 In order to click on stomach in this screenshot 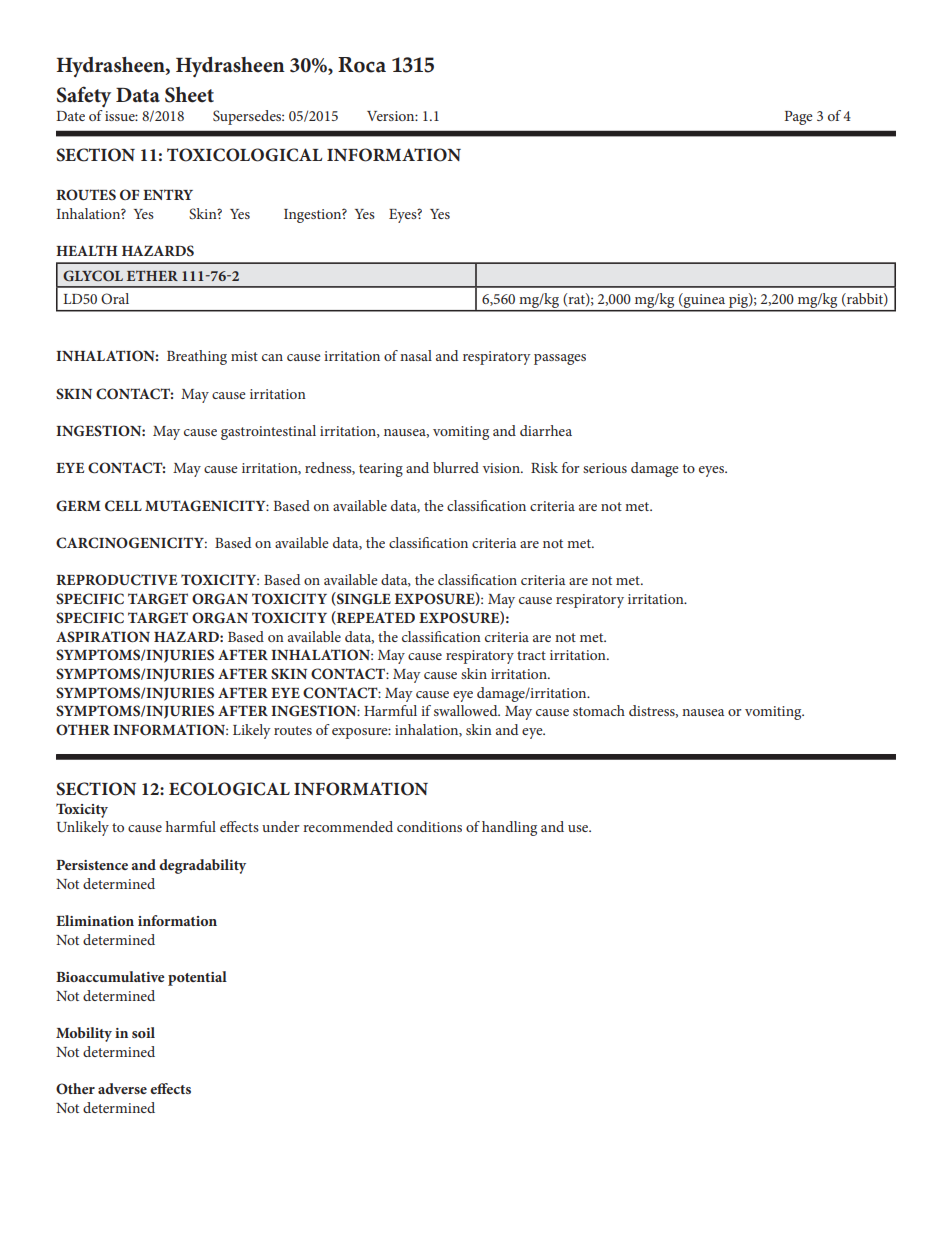, I will do `click(599, 710)`.
